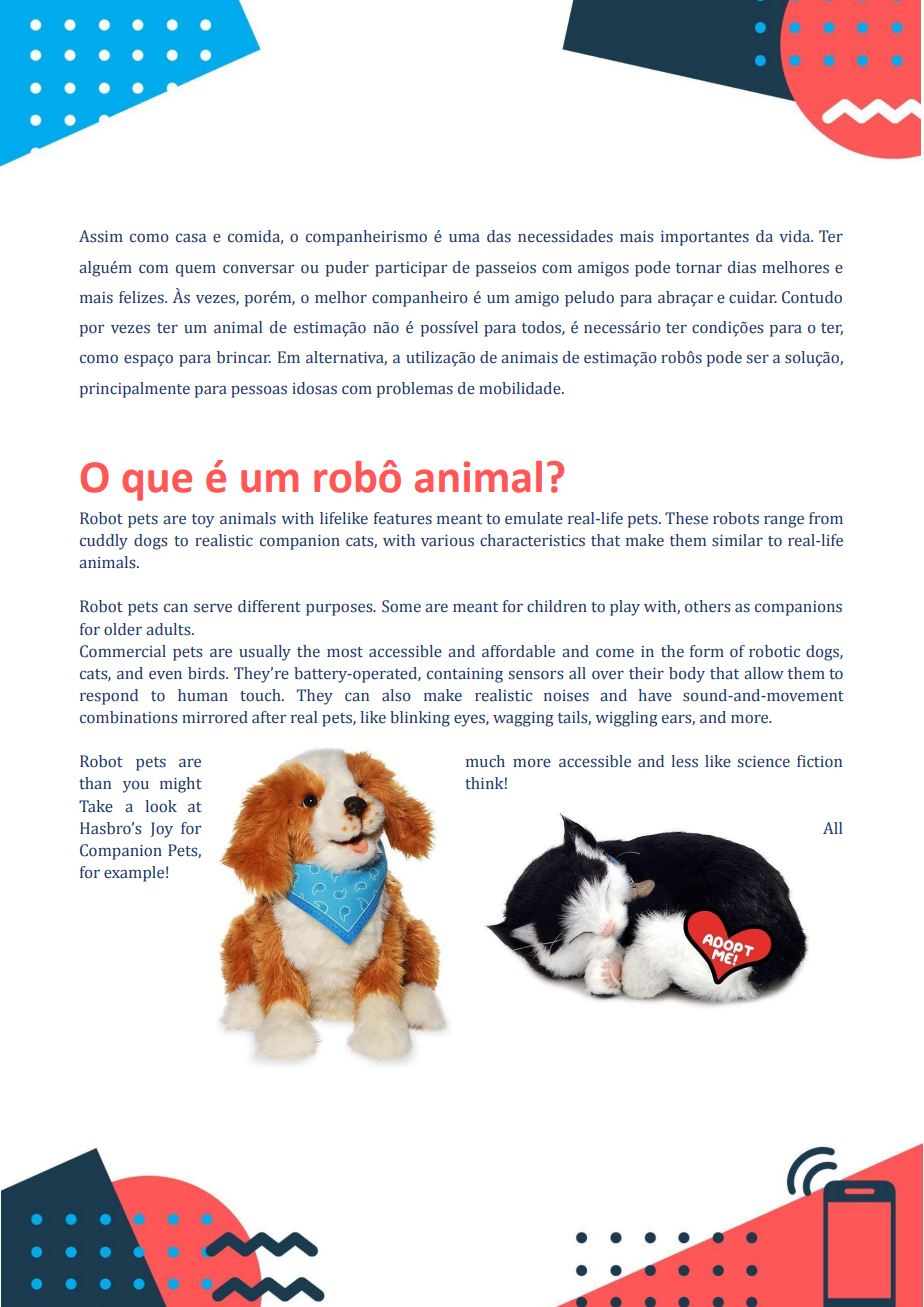 This document has height=1307, width=924. What do you see at coordinates (203, 521) in the document?
I see `toy` at bounding box center [203, 521].
